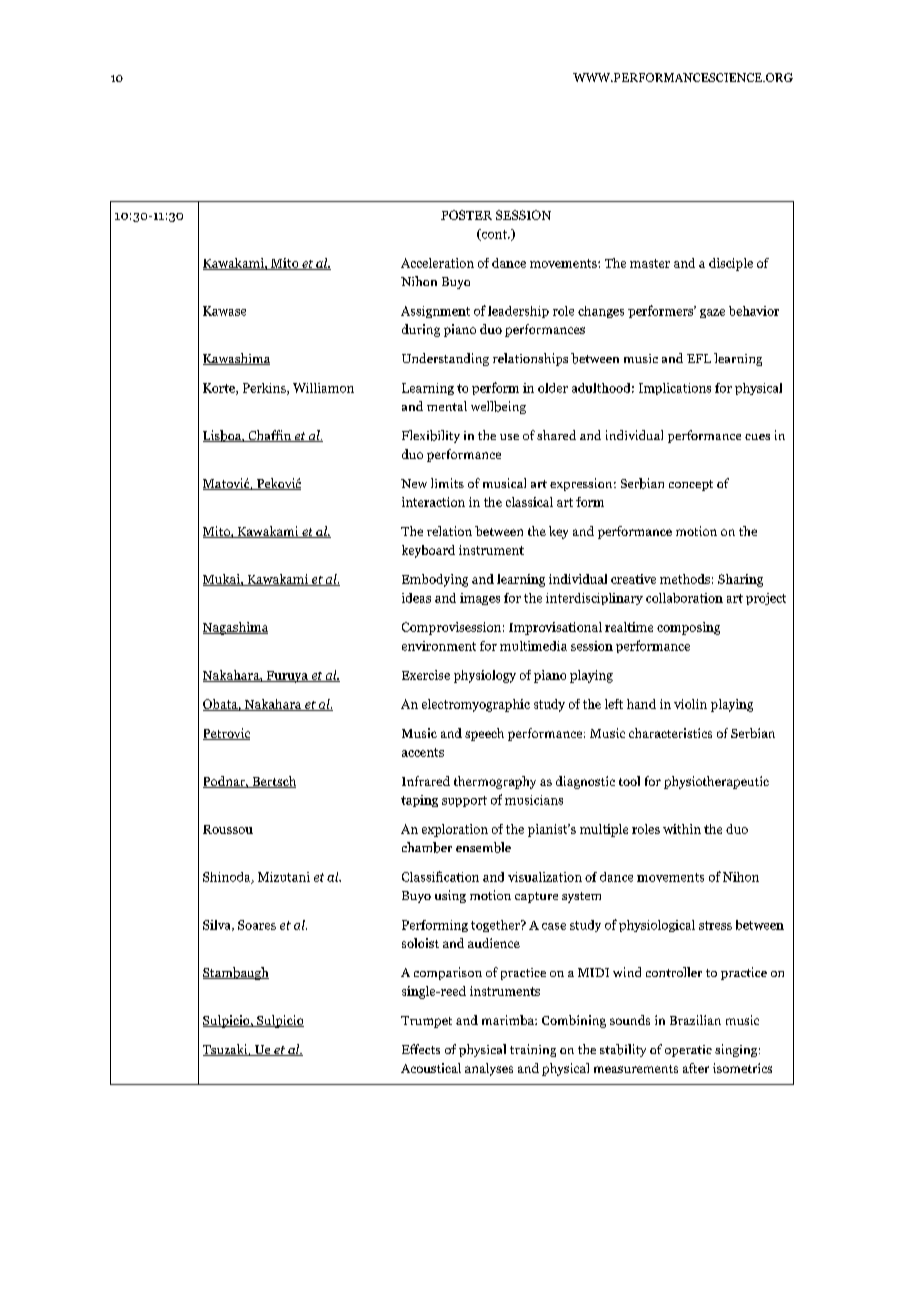  What do you see at coordinates (437, 263) in the screenshot?
I see `Acceleration` at bounding box center [437, 263].
